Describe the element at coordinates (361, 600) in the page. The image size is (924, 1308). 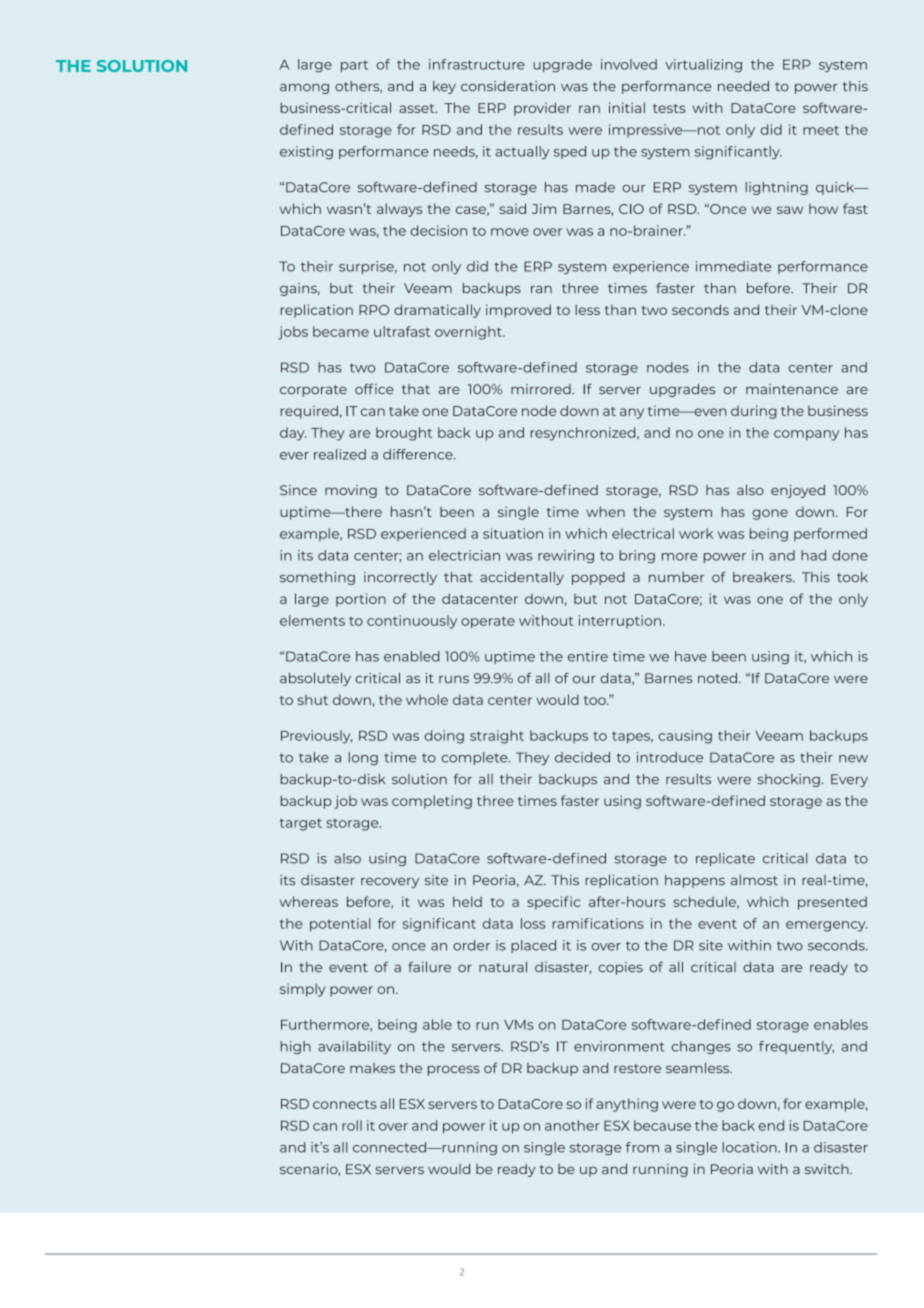
I see `portion` at that location.
